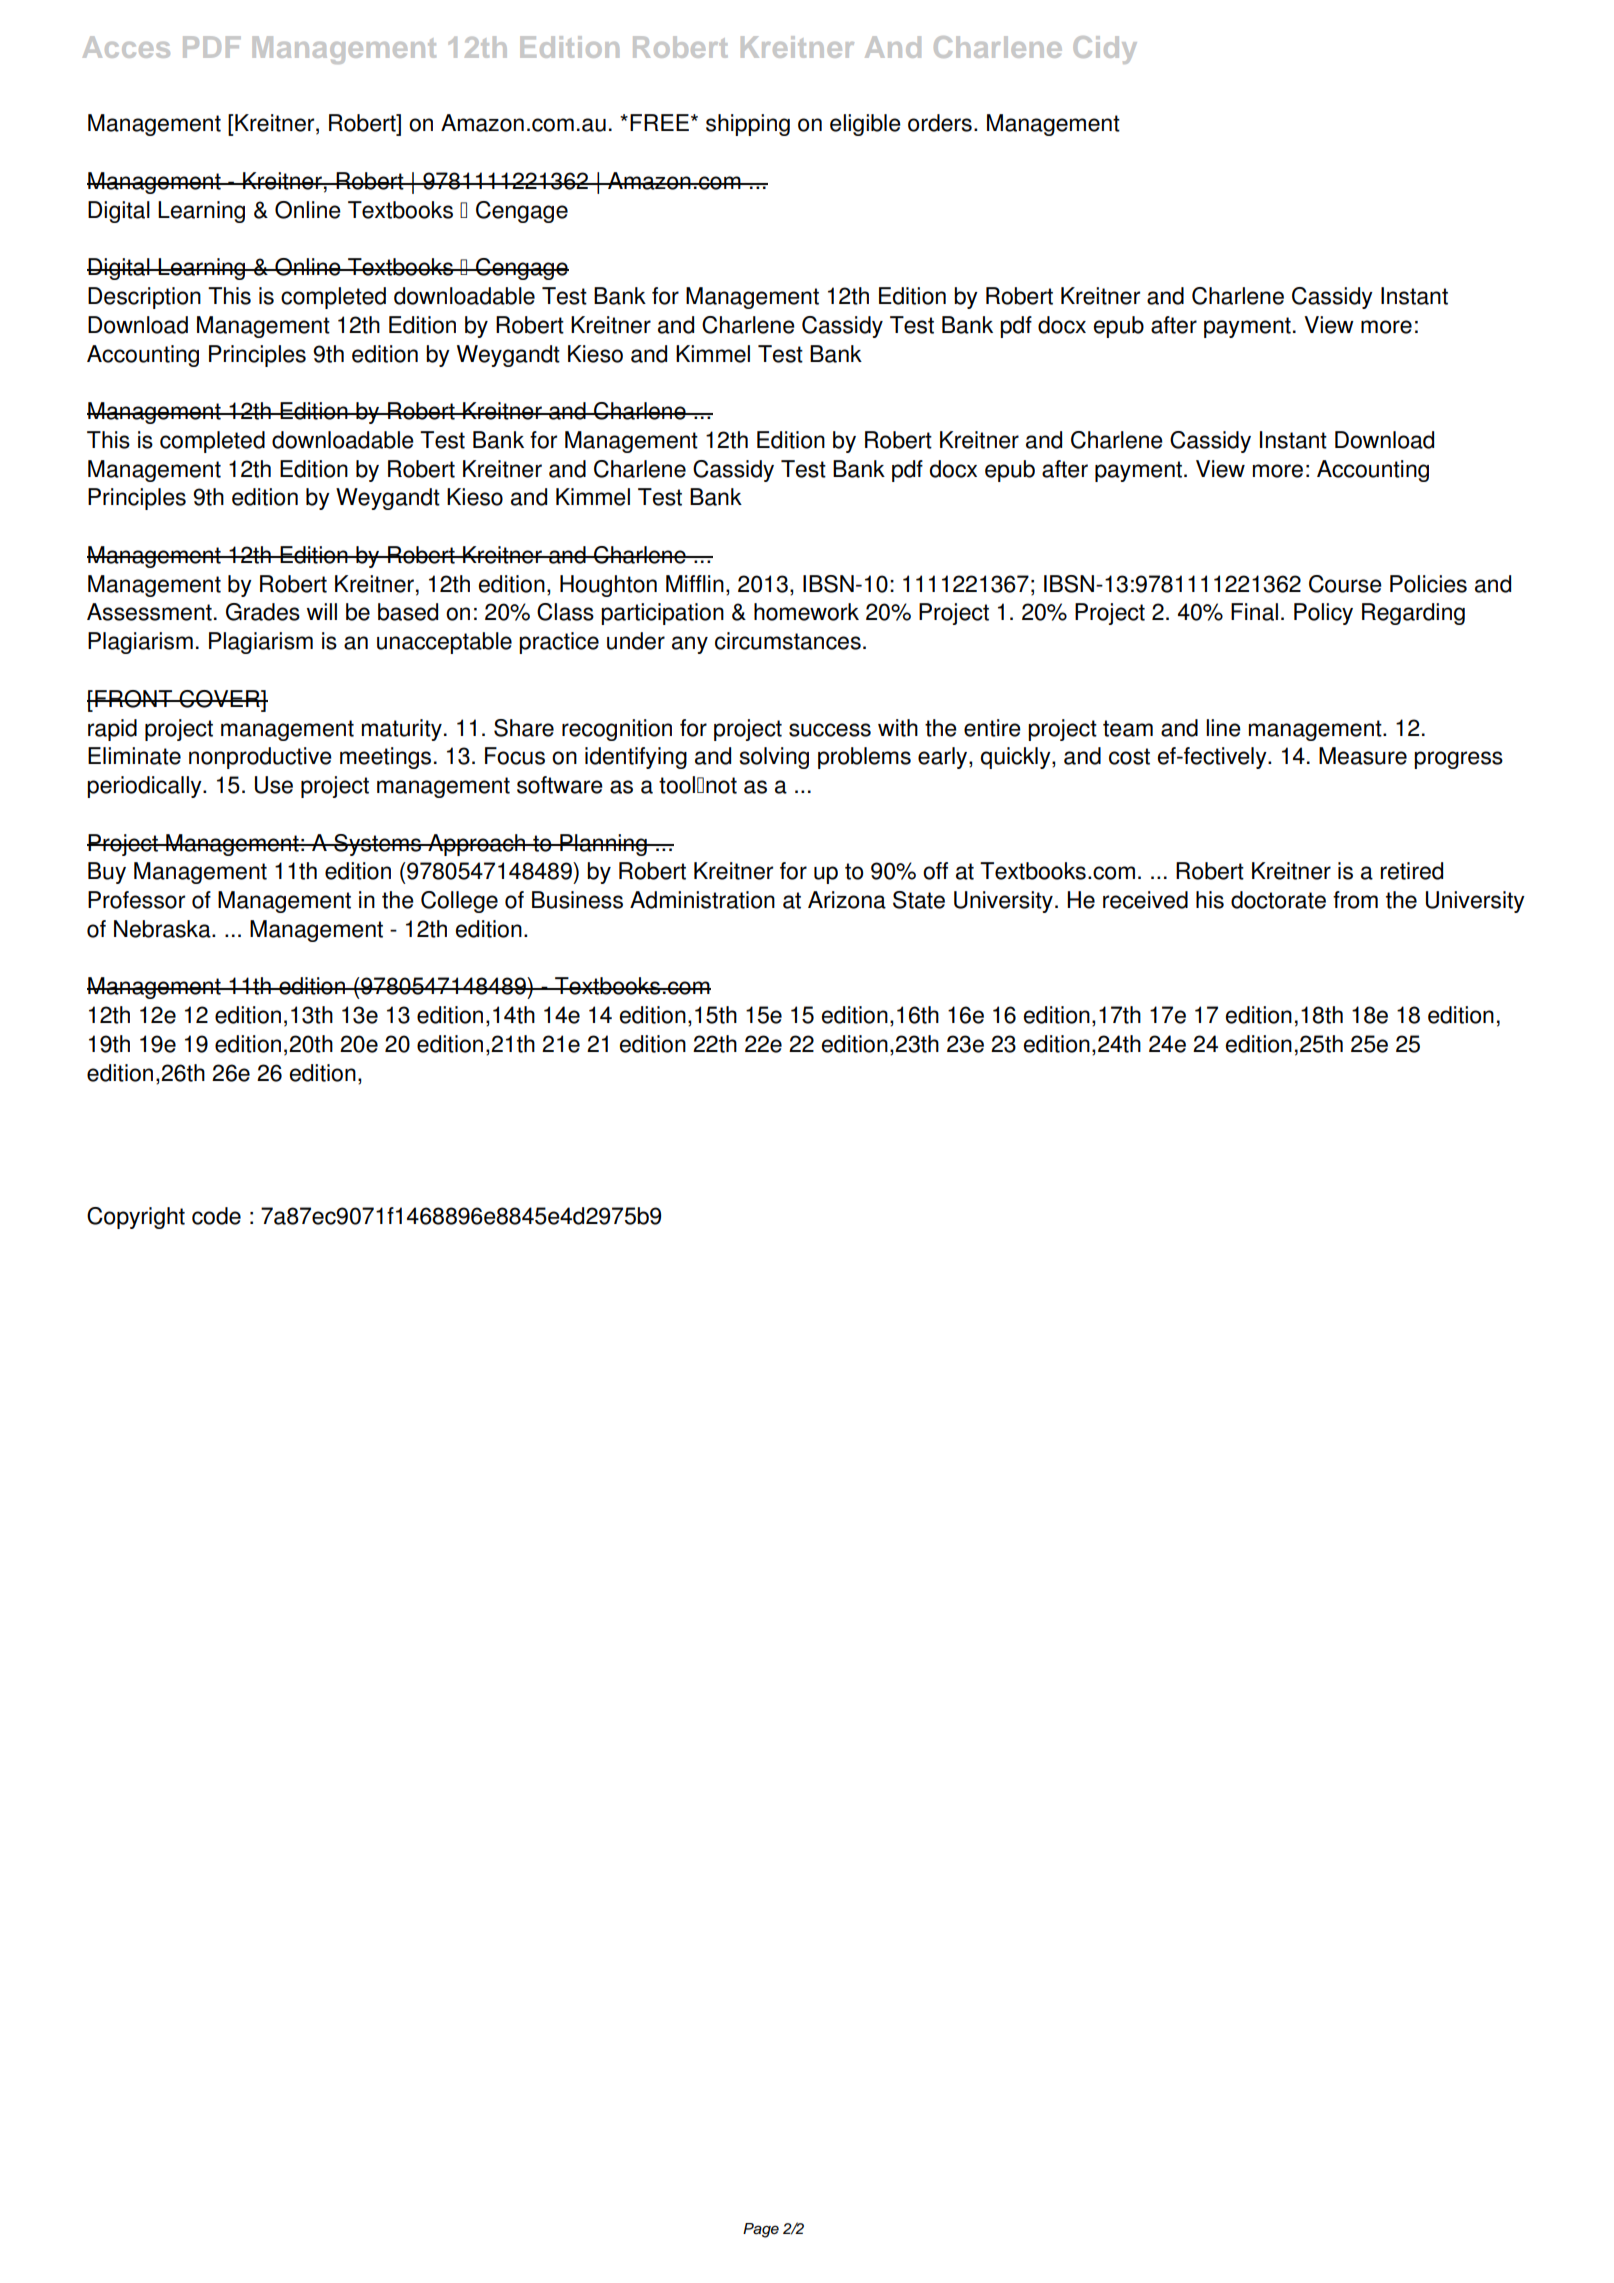 This screenshot has height=2283, width=1614. I want to click on orders, so click(940, 123).
